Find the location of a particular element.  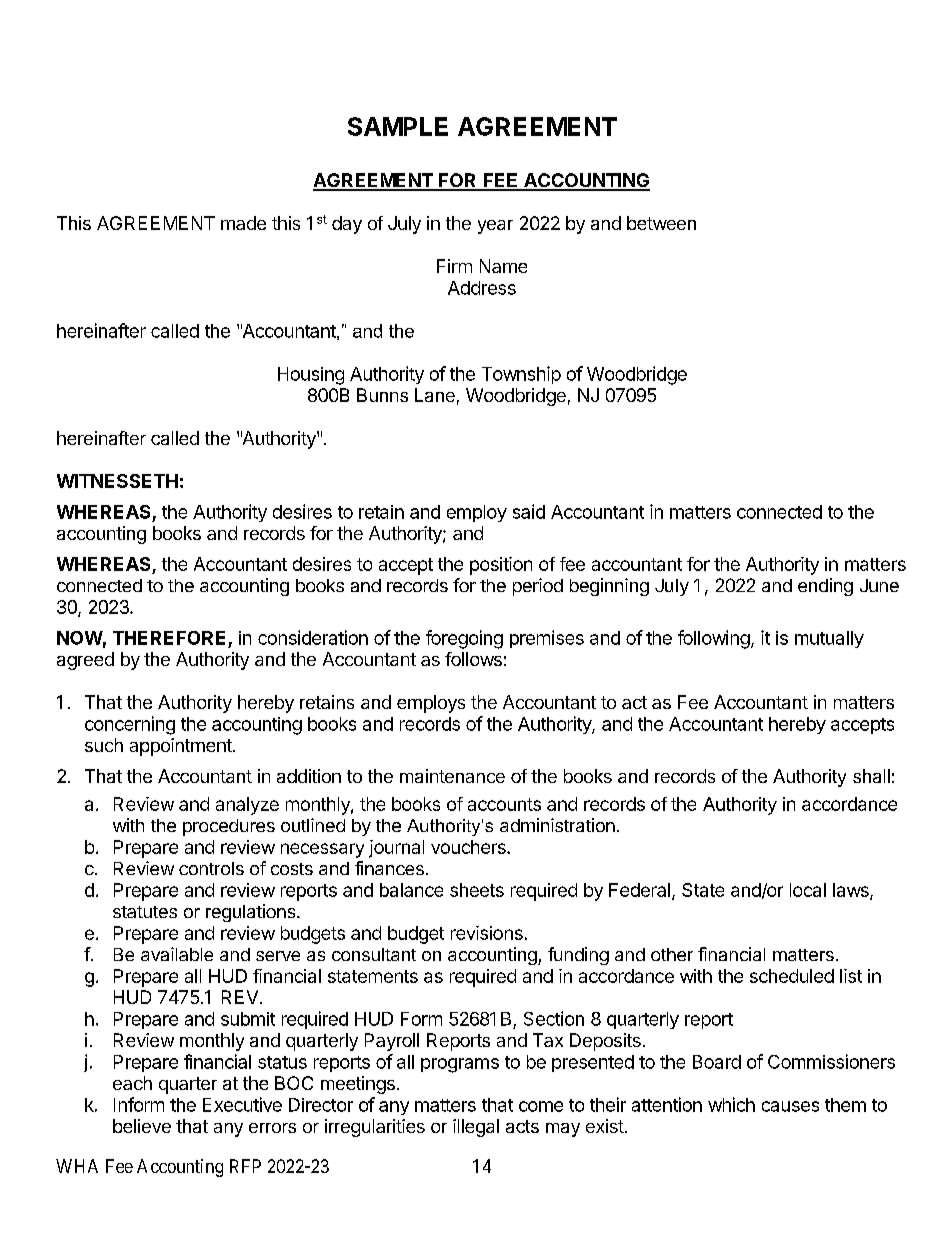

accounts is located at coordinates (504, 804).
